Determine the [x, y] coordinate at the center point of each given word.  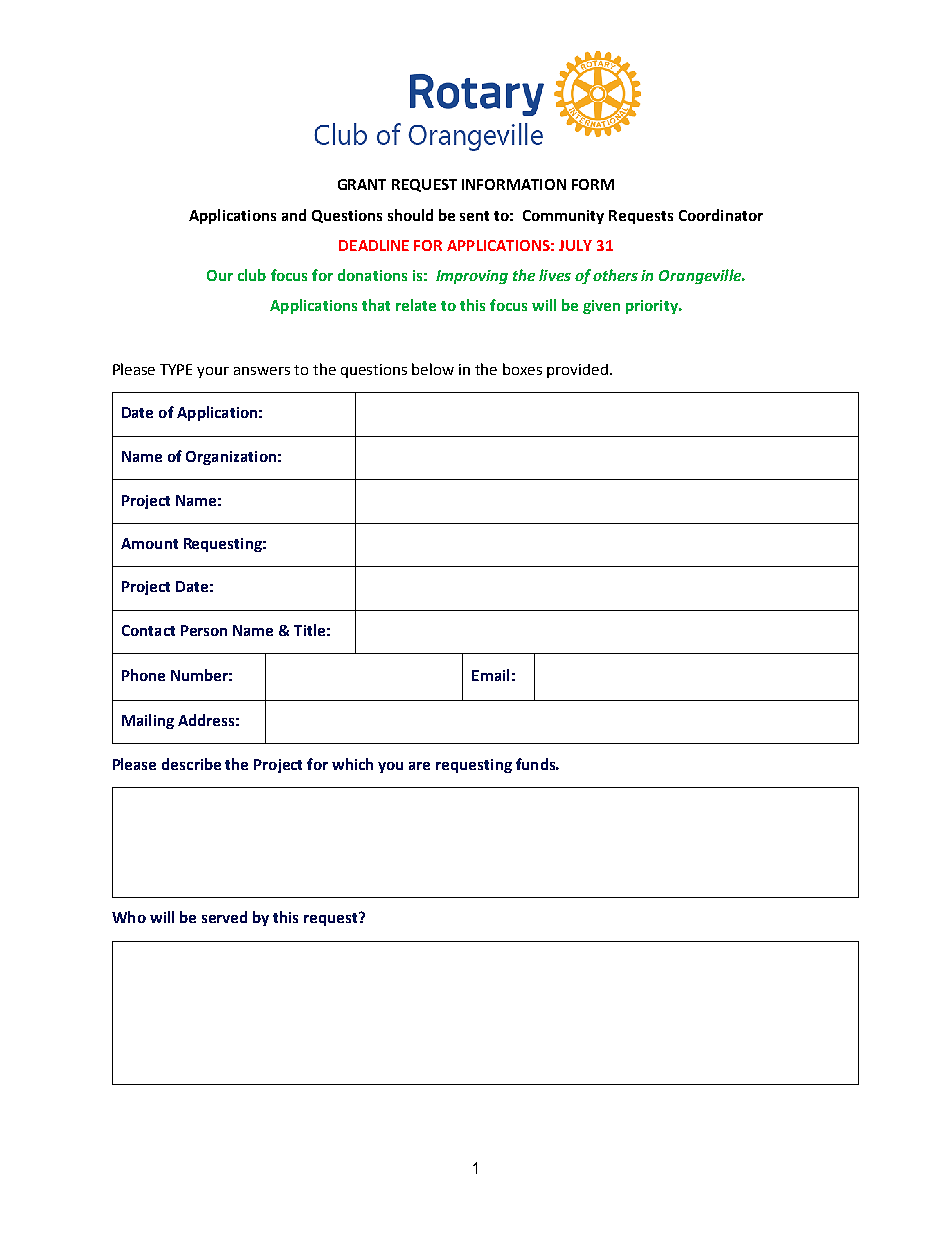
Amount [149, 543]
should [410, 215]
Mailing [148, 721]
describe [191, 764]
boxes [522, 369]
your [213, 372]
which [352, 764]
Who [129, 917]
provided [577, 371]
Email [490, 675]
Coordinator [721, 215]
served [224, 917]
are [419, 766]
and [294, 215]
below [433, 369]
